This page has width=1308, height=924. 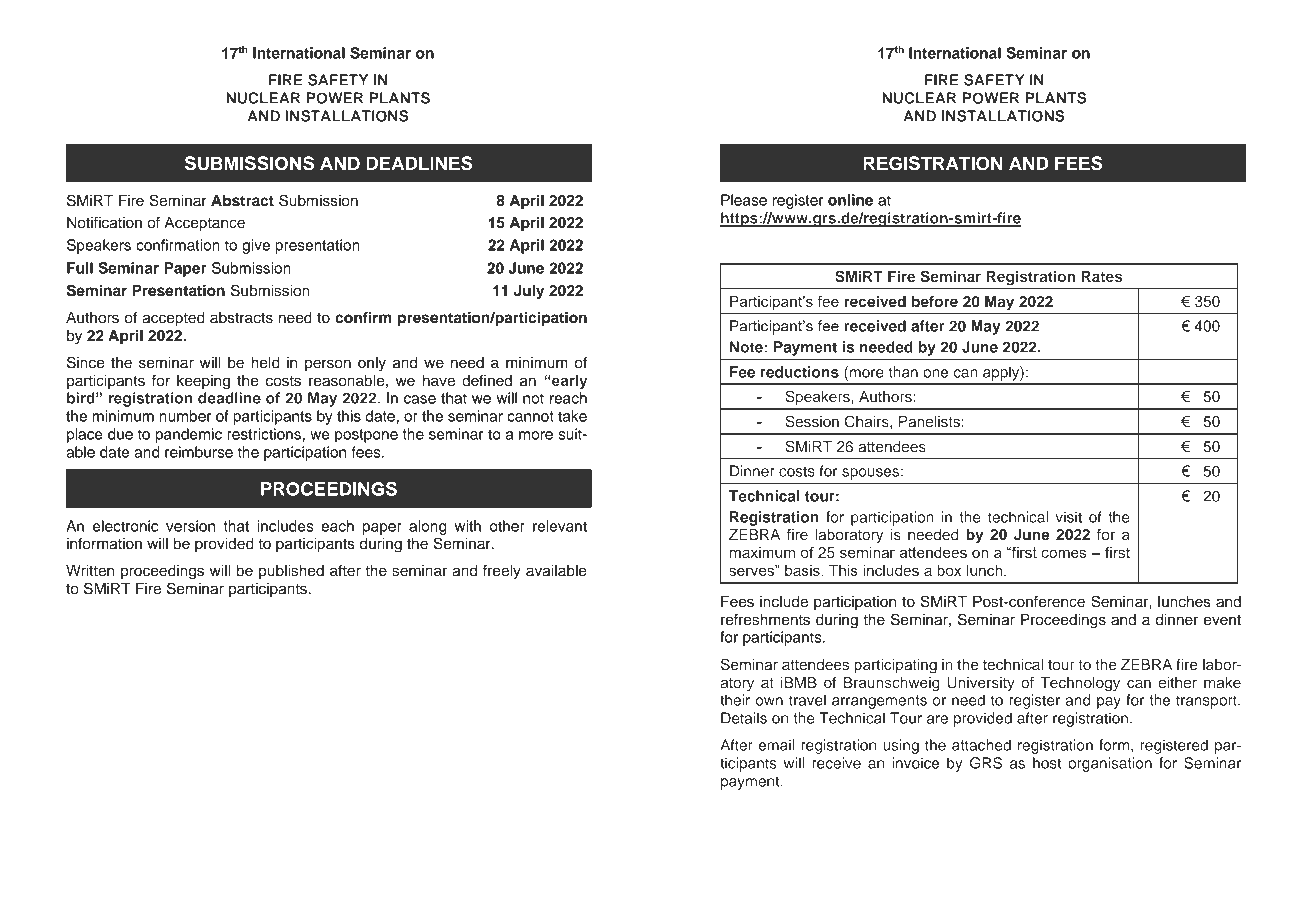 What do you see at coordinates (1101, 276) in the page?
I see `Rates` at bounding box center [1101, 276].
